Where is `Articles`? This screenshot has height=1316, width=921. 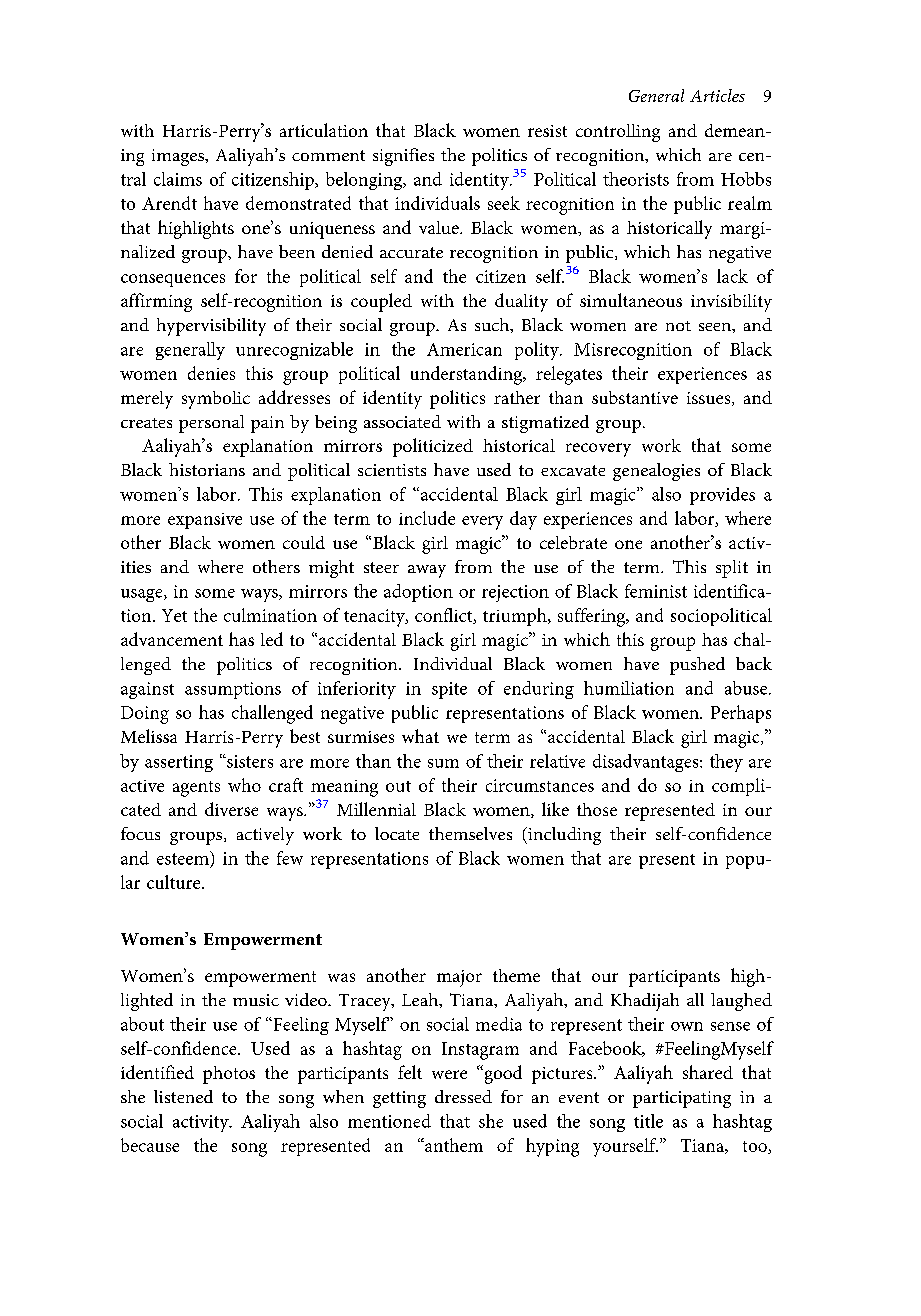 Articles is located at coordinates (717, 95).
